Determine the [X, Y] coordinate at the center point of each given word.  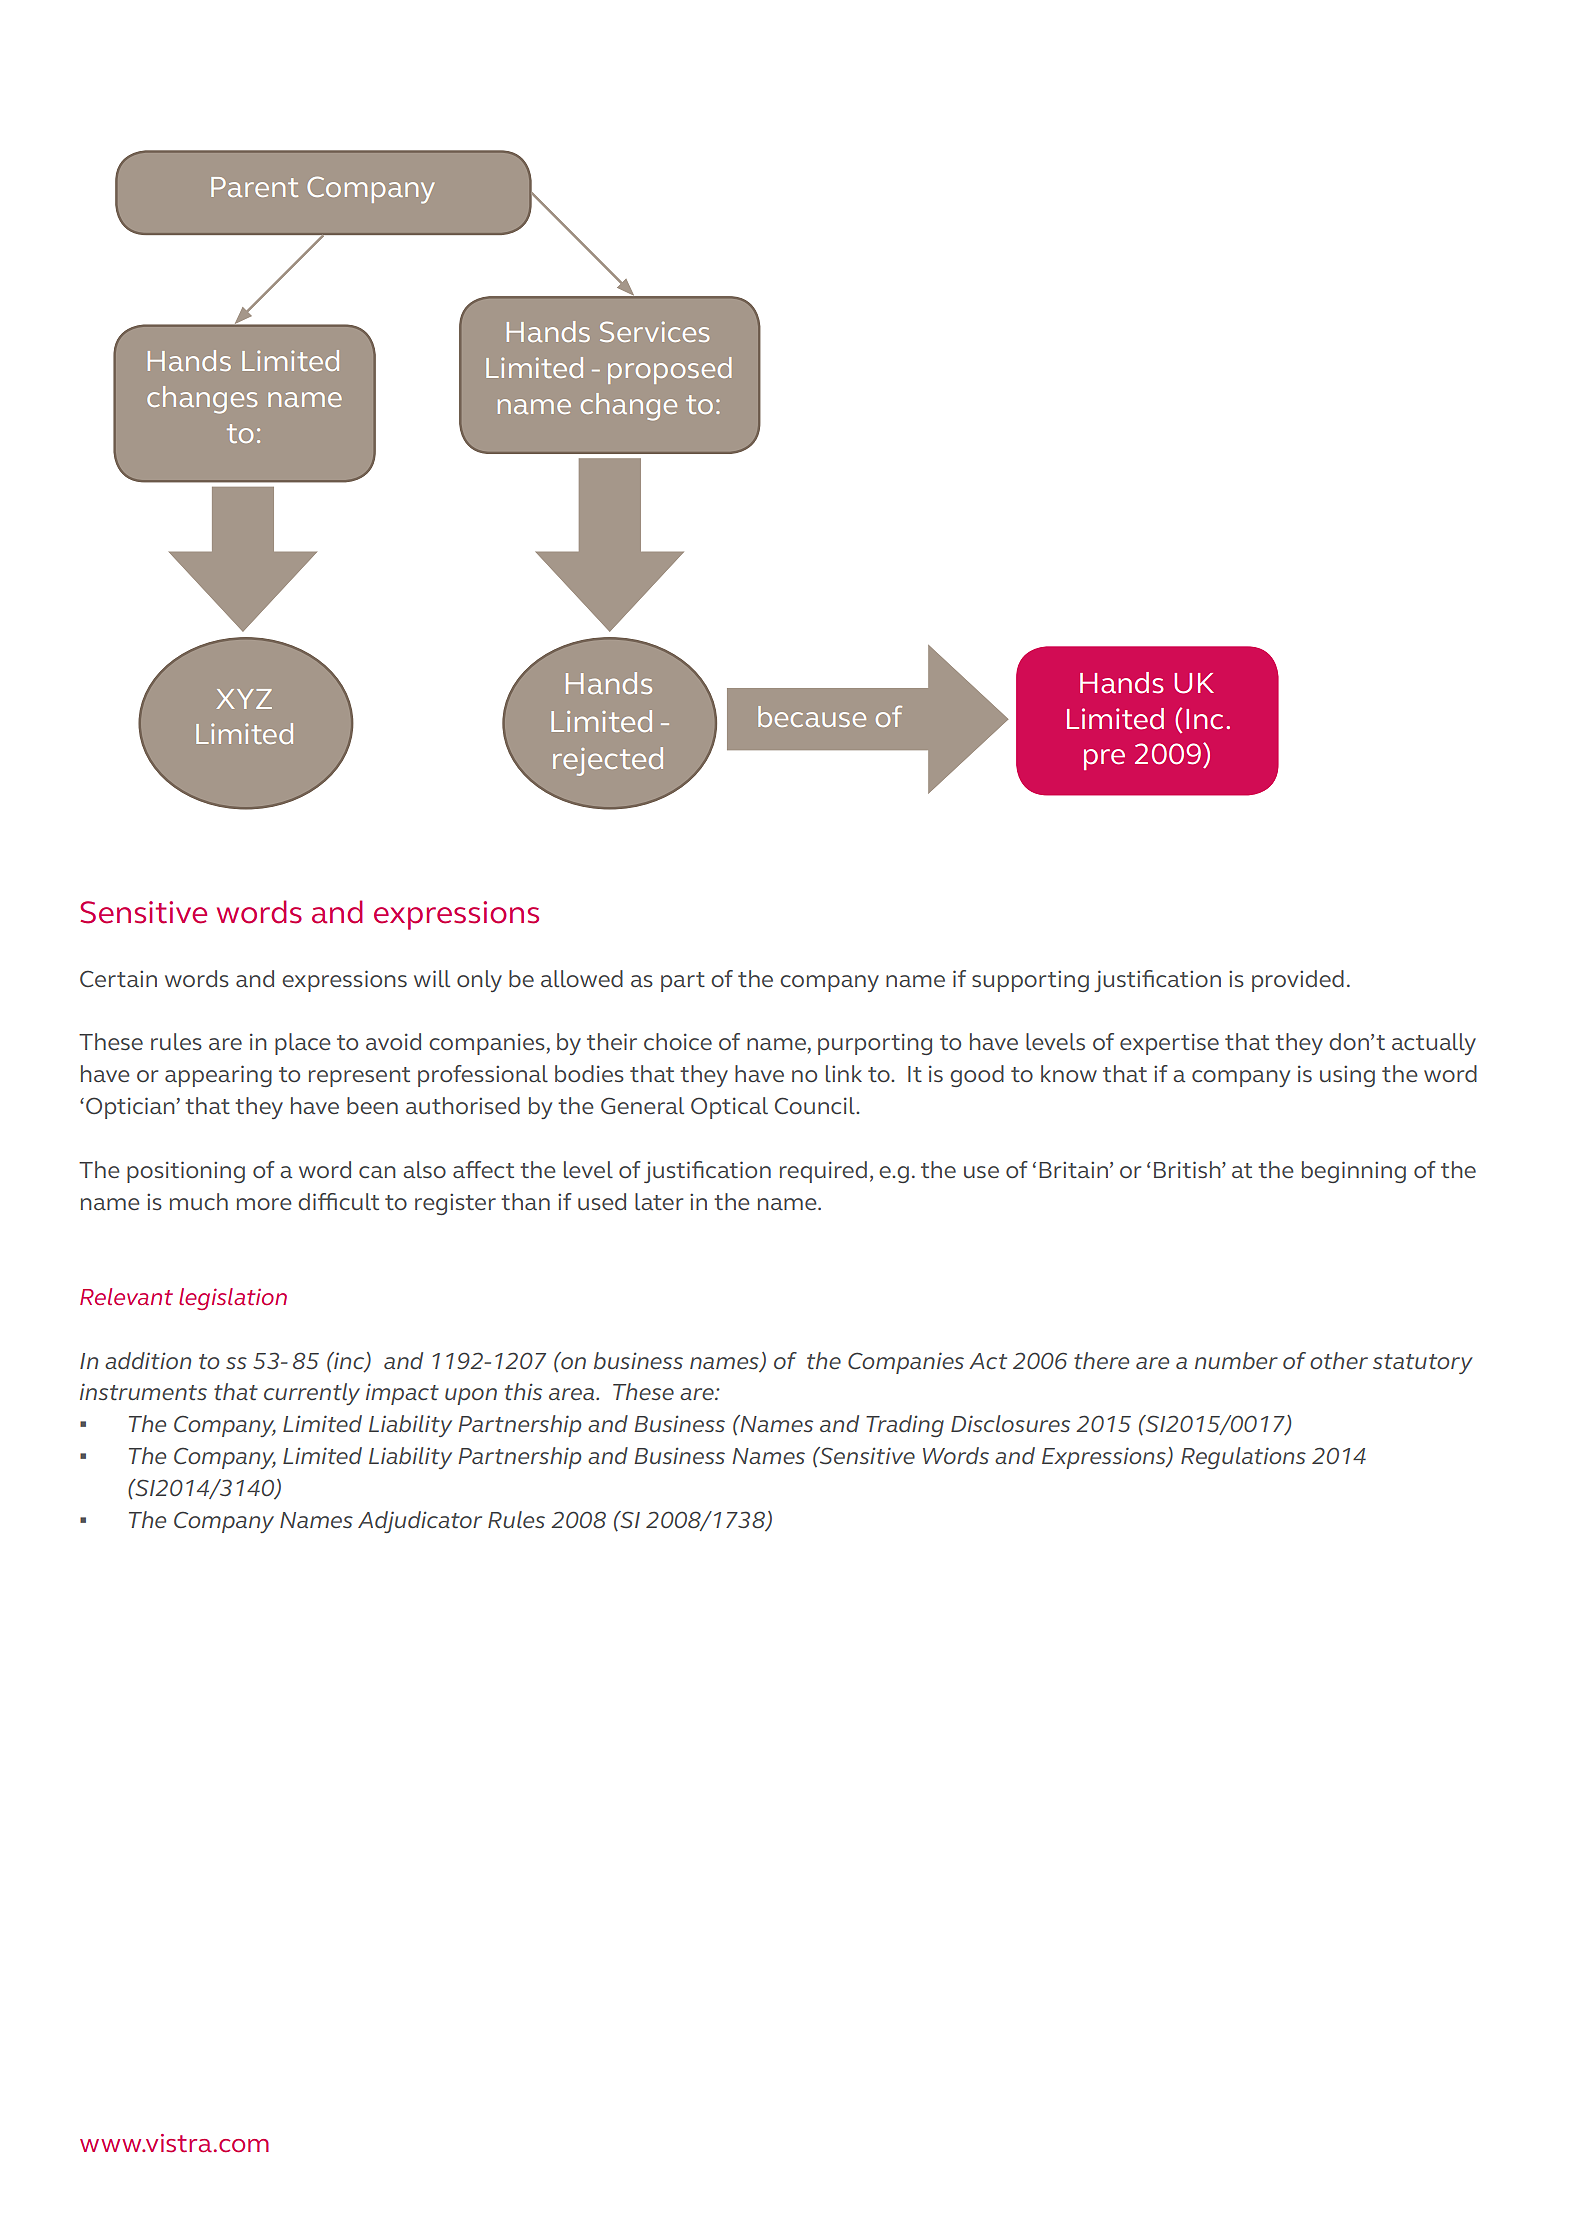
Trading [905, 1426]
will [432, 978]
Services [654, 331]
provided [1298, 981]
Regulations [1243, 1458]
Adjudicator [420, 1522]
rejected [608, 761]
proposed [669, 370]
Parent [254, 187]
